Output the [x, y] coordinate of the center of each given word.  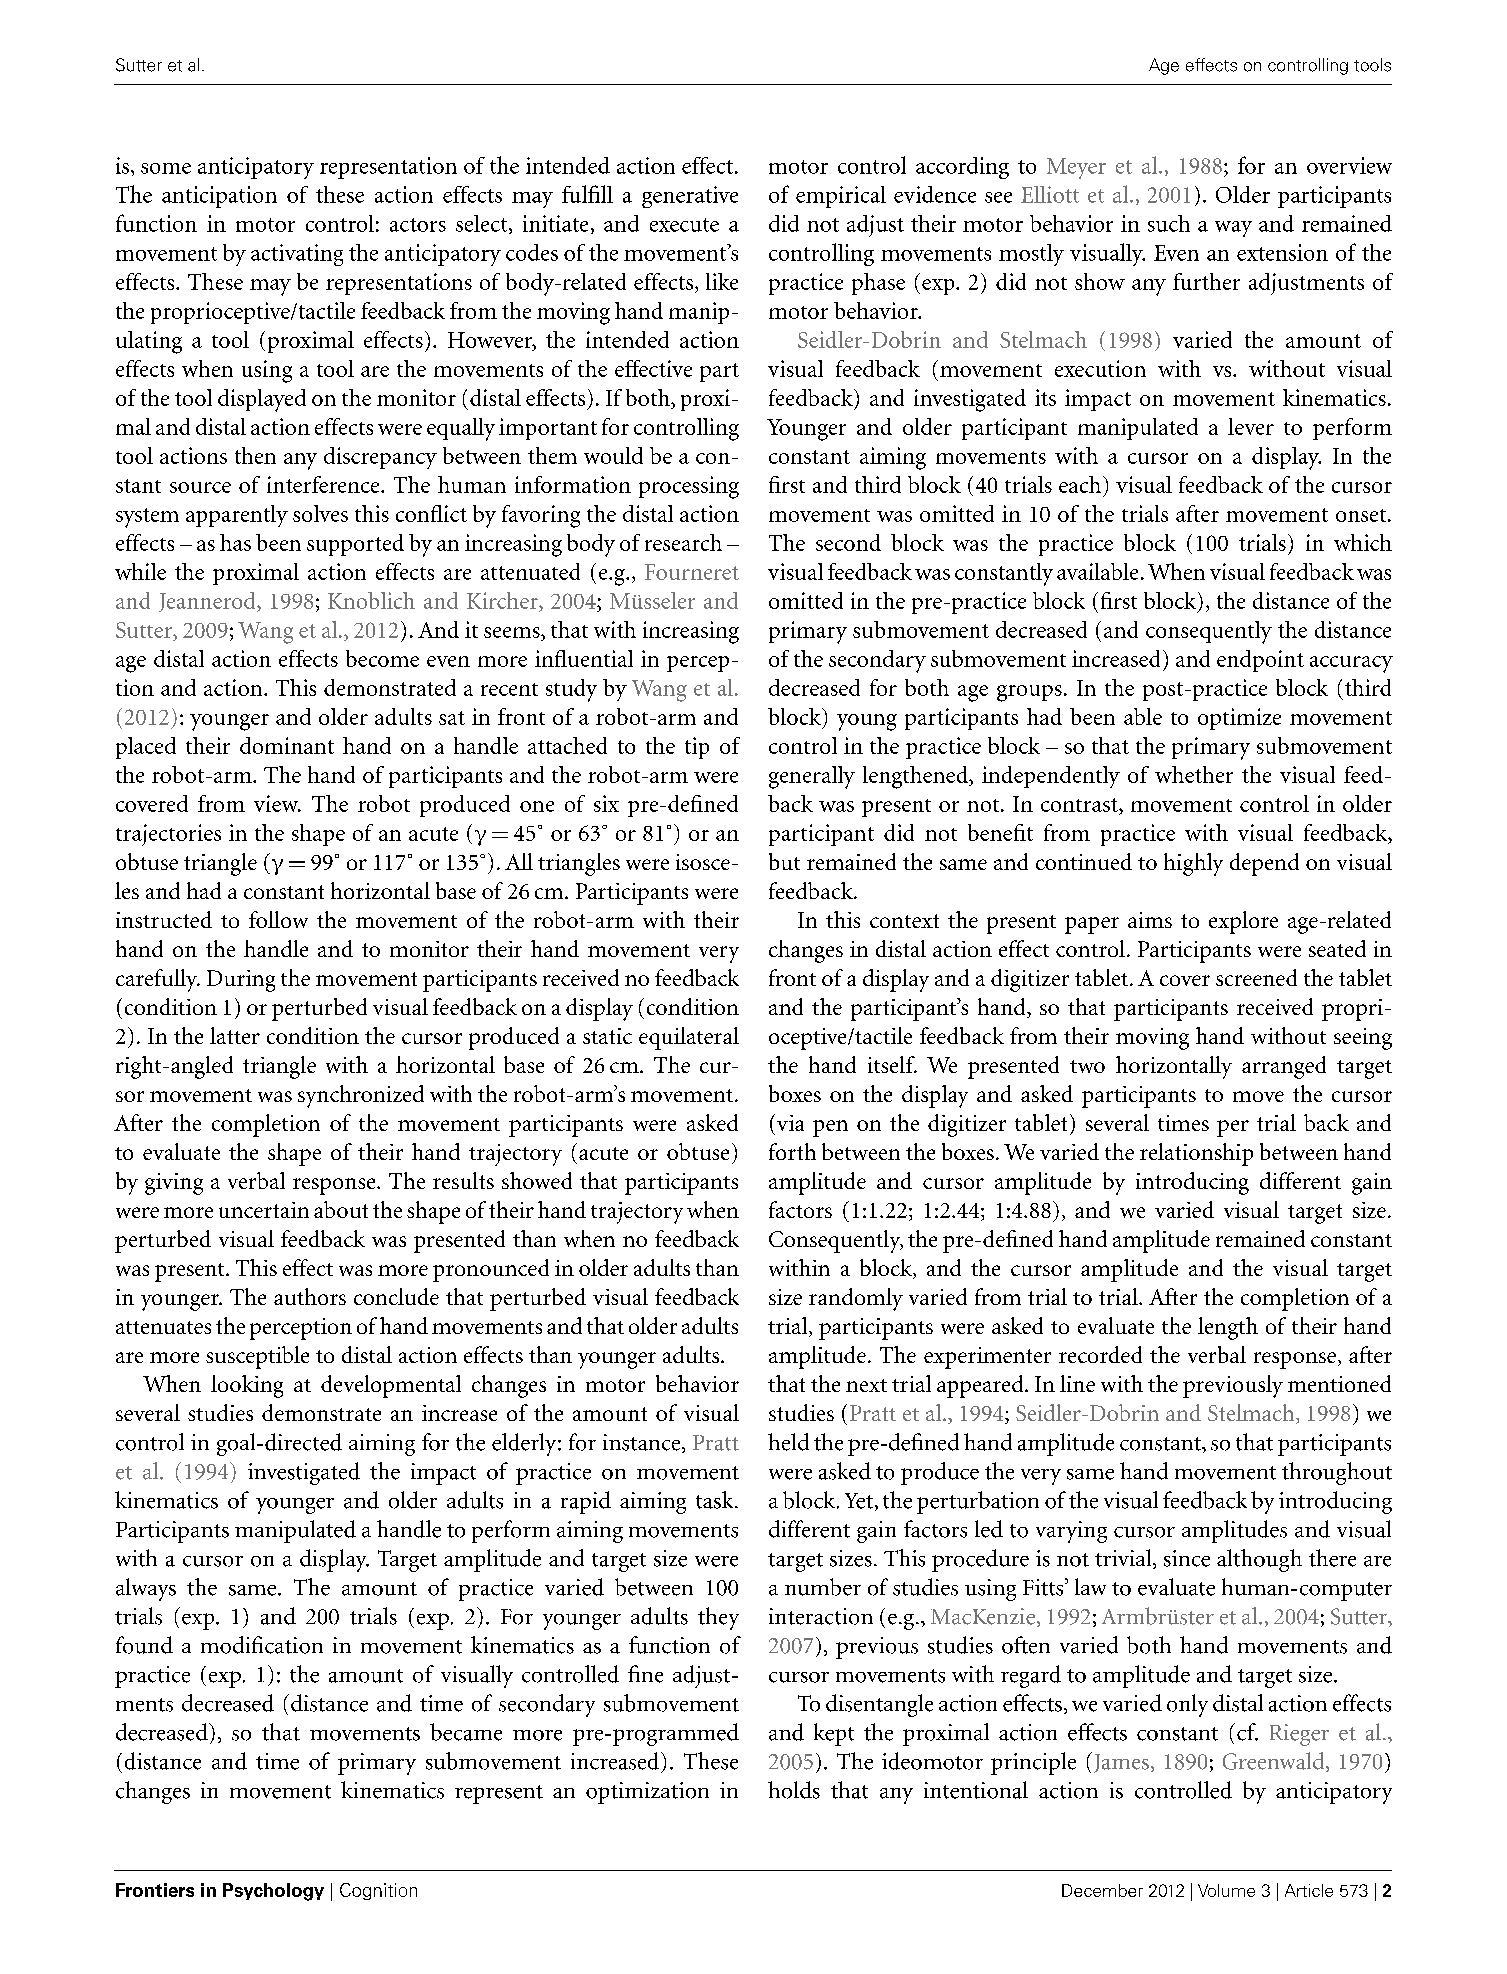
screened [1256, 977]
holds [794, 1790]
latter [235, 1035]
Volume [1226, 1890]
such [1169, 223]
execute [684, 225]
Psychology [273, 1892]
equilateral [689, 1038]
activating [297, 255]
